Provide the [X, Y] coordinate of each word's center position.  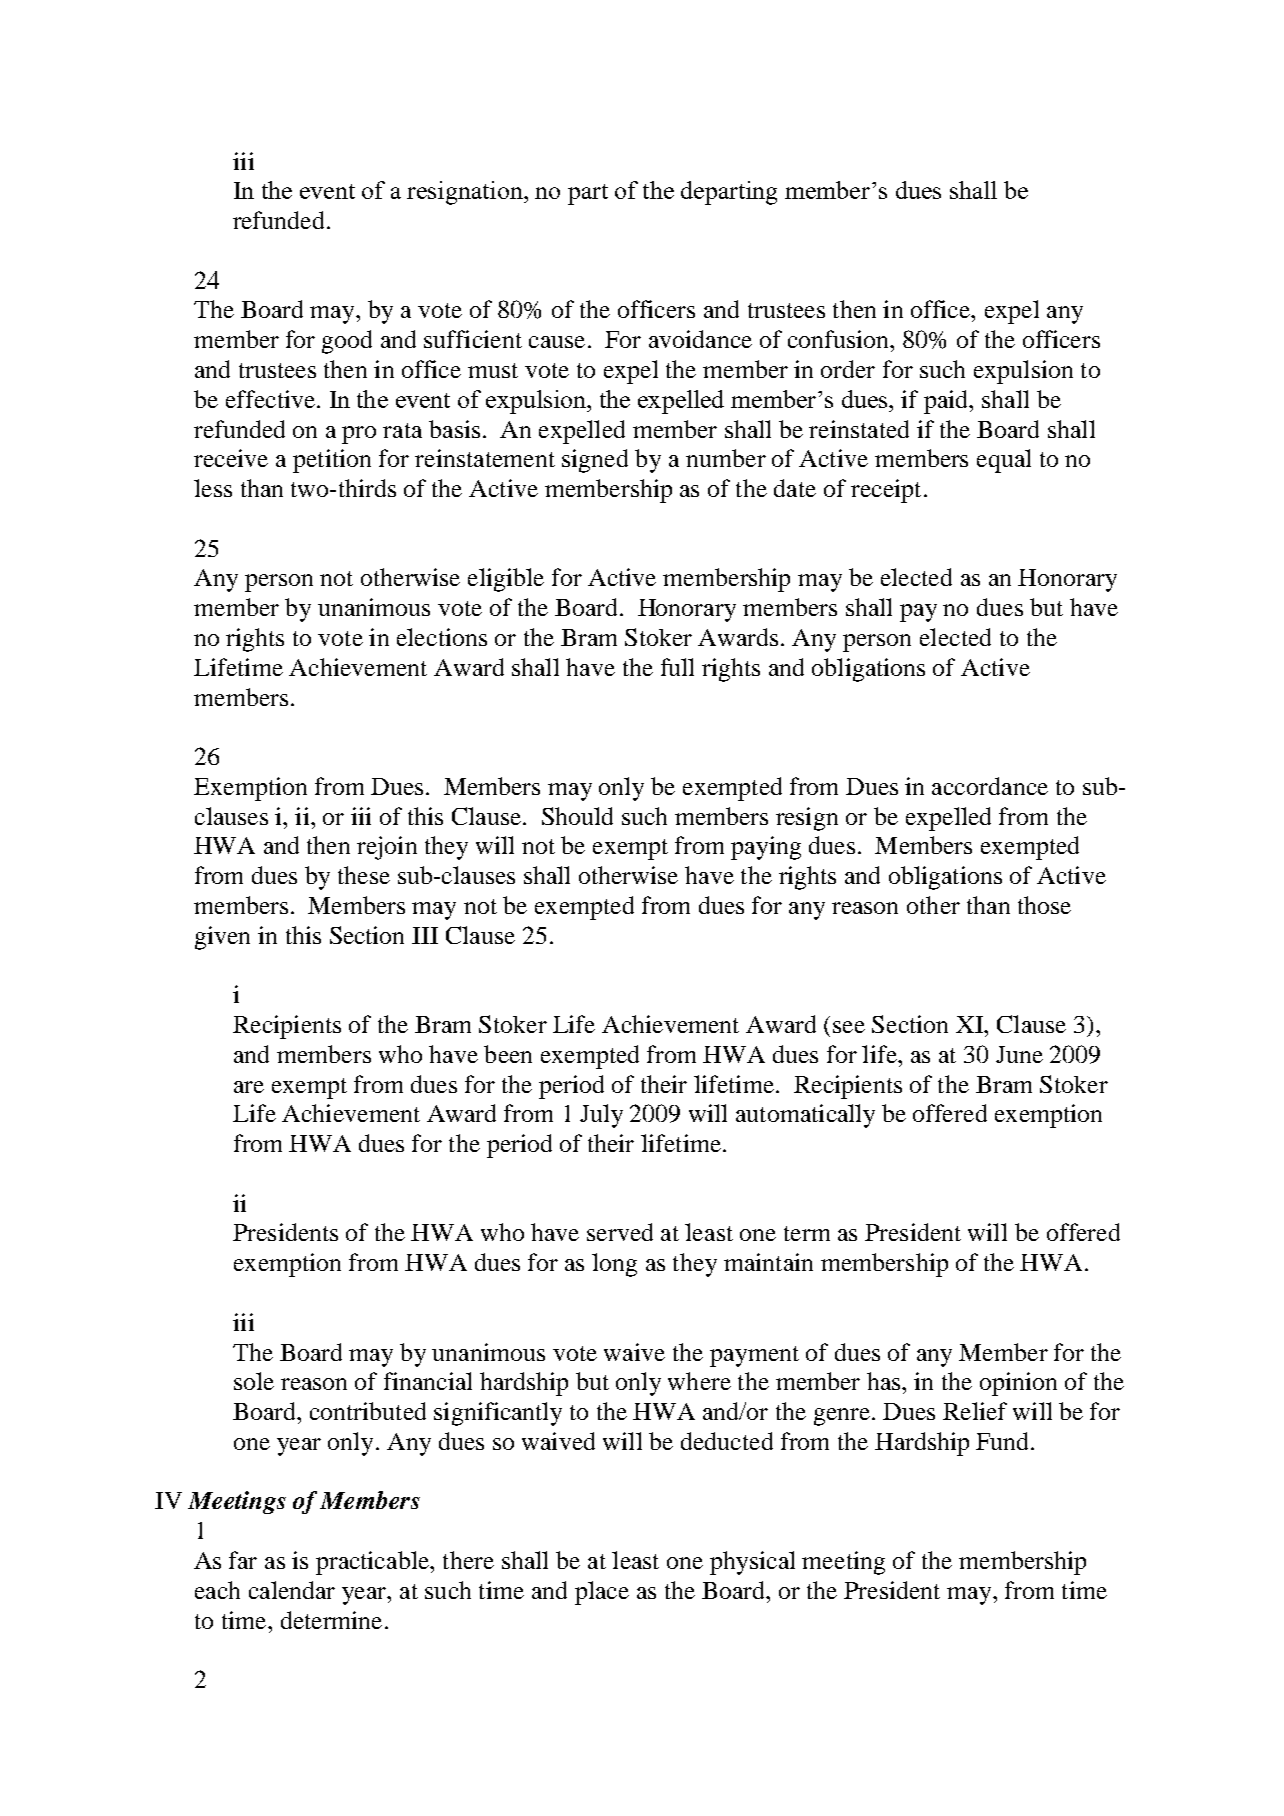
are [249, 1087]
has [885, 1381]
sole [254, 1381]
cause [557, 342]
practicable [373, 1563]
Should [577, 816]
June [1019, 1054]
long [614, 1265]
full [677, 667]
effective [270, 399]
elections [442, 637]
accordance [990, 786]
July [601, 1116]
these [364, 875]
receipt [886, 491]
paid [947, 402]
